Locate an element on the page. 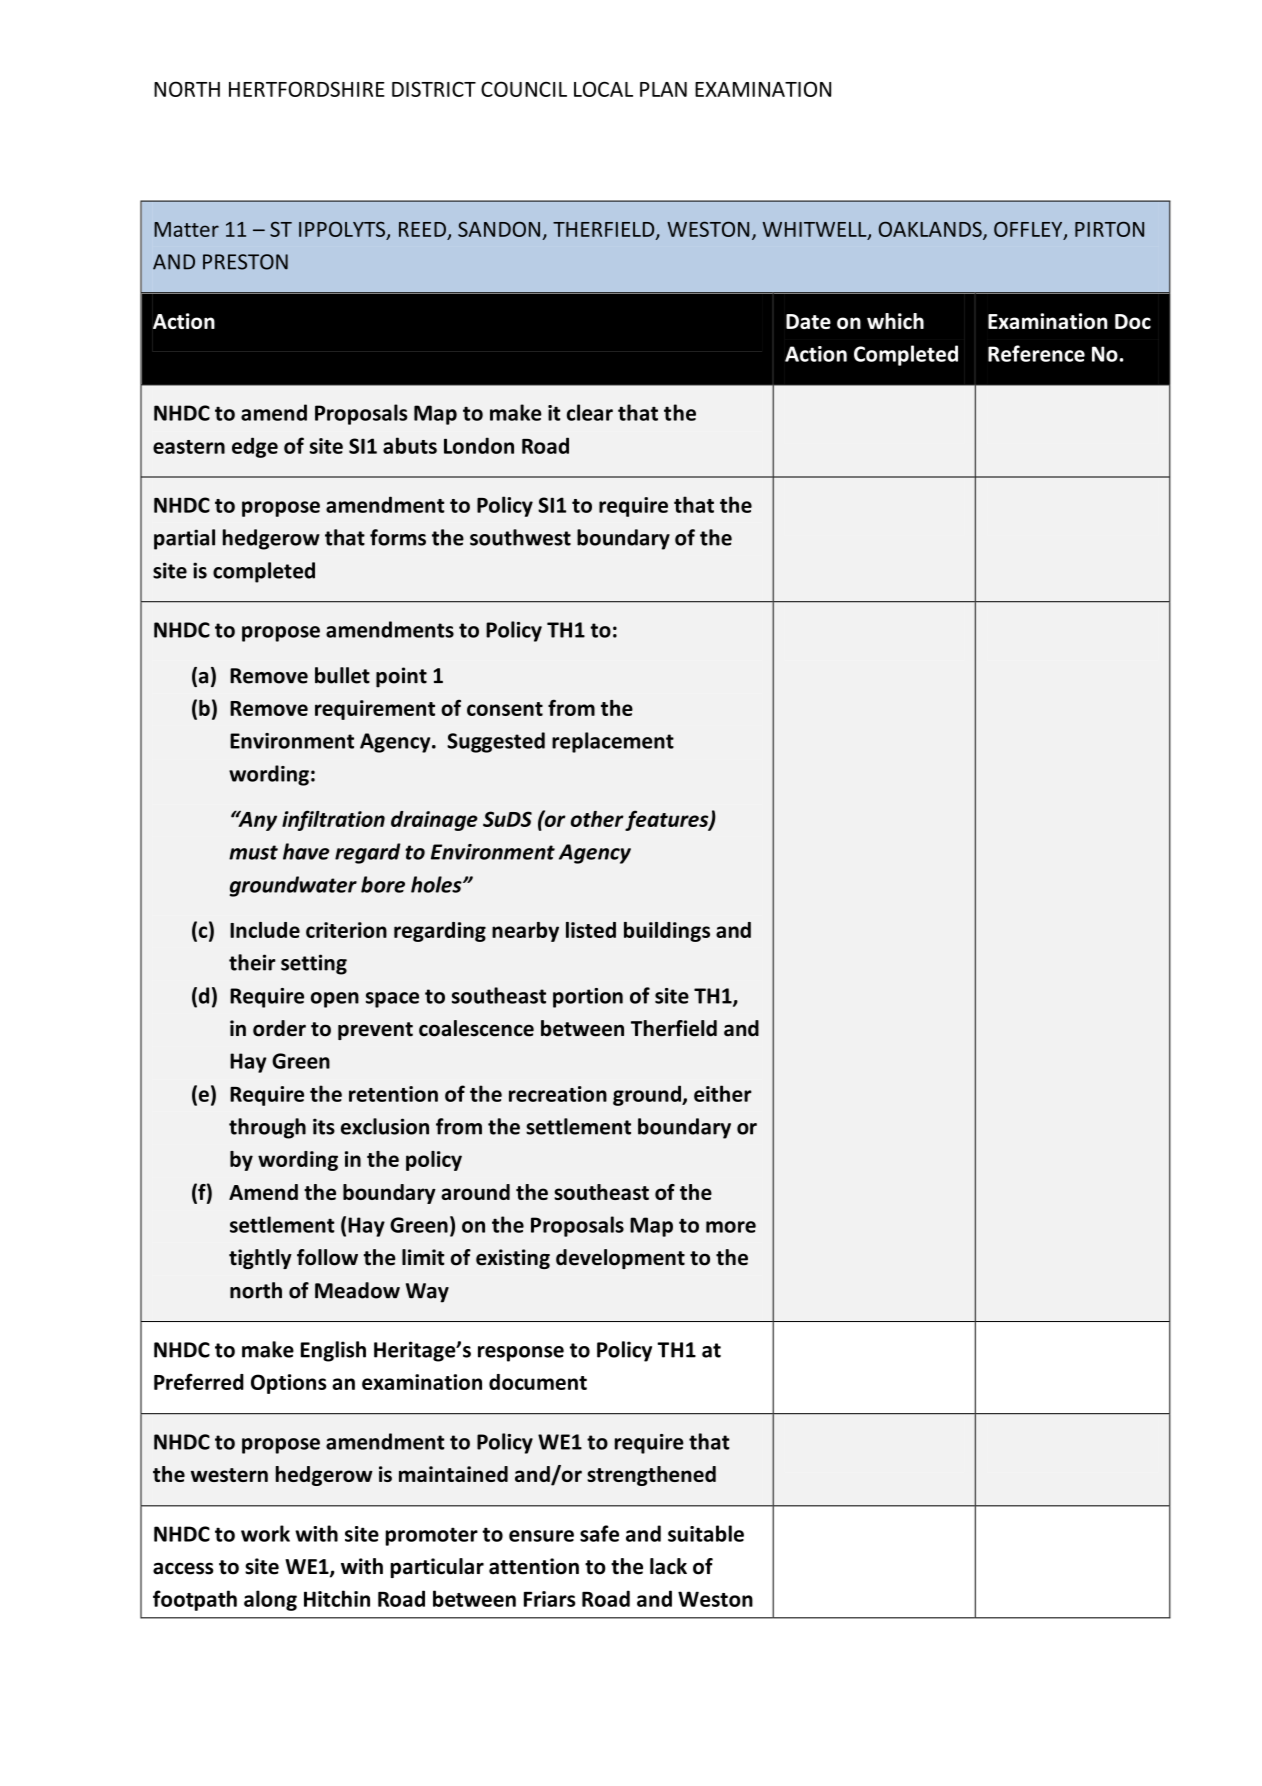  suitable is located at coordinates (706, 1533).
